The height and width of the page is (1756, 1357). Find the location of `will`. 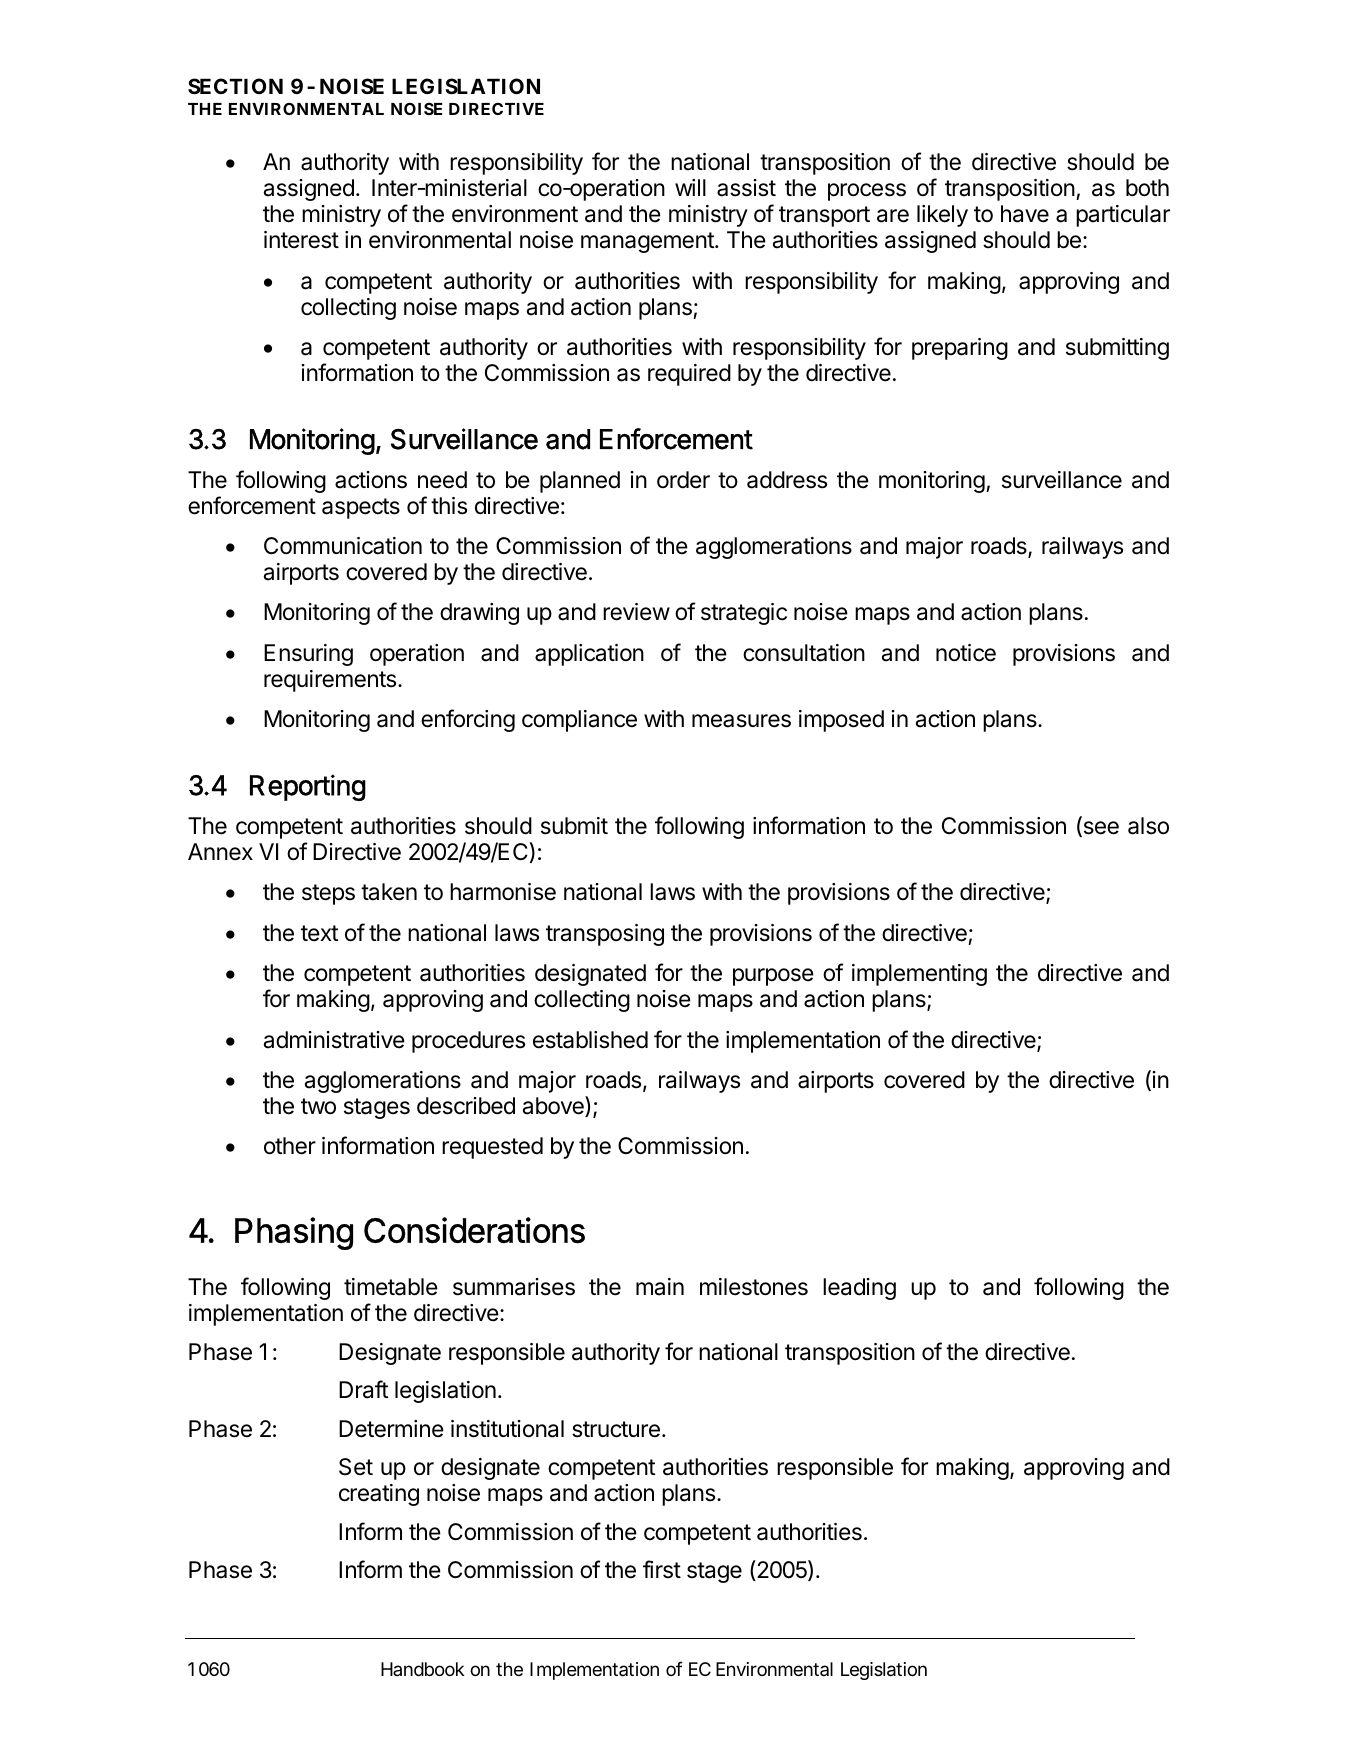

will is located at coordinates (690, 187).
